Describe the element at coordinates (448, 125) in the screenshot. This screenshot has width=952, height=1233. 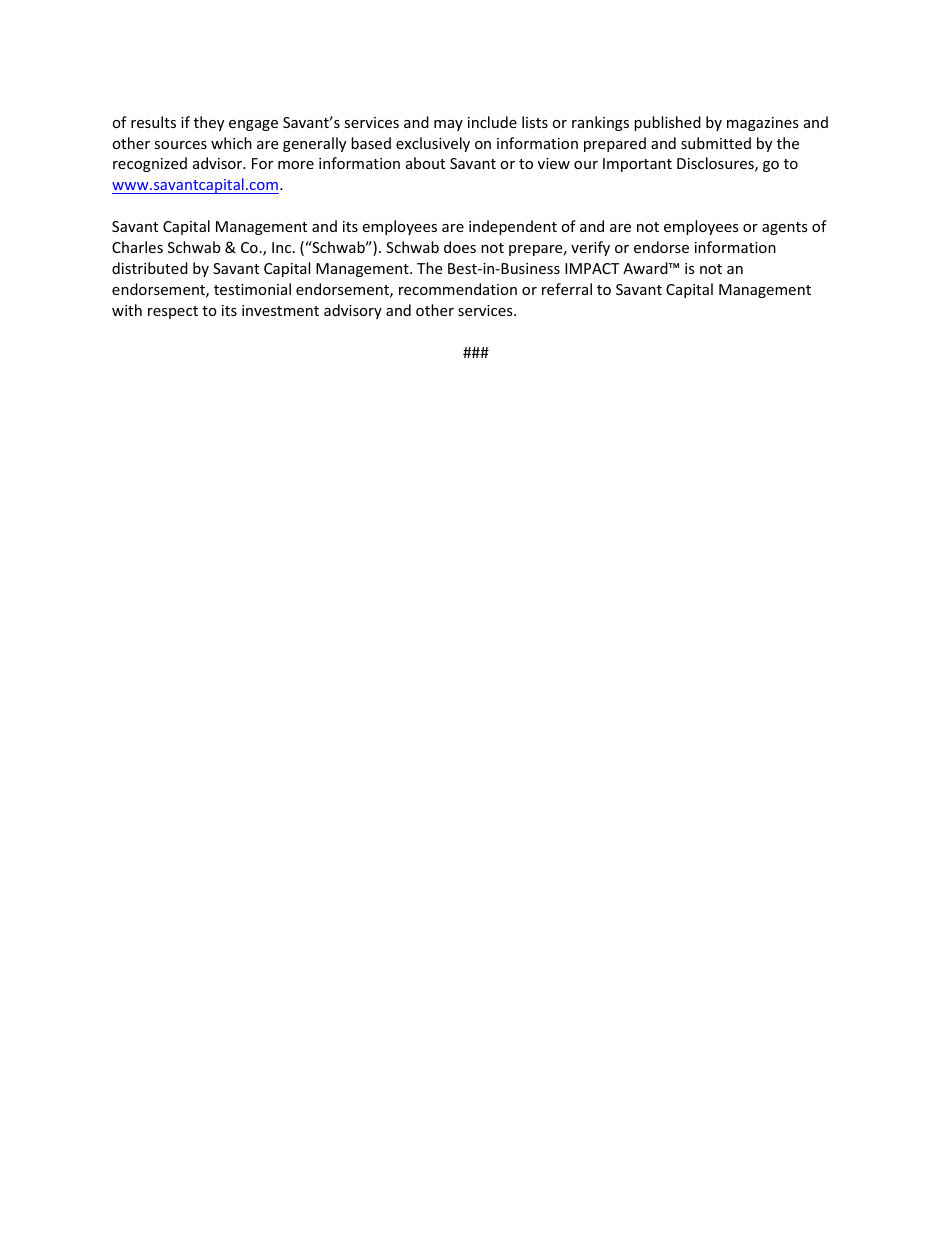
I see `may` at that location.
